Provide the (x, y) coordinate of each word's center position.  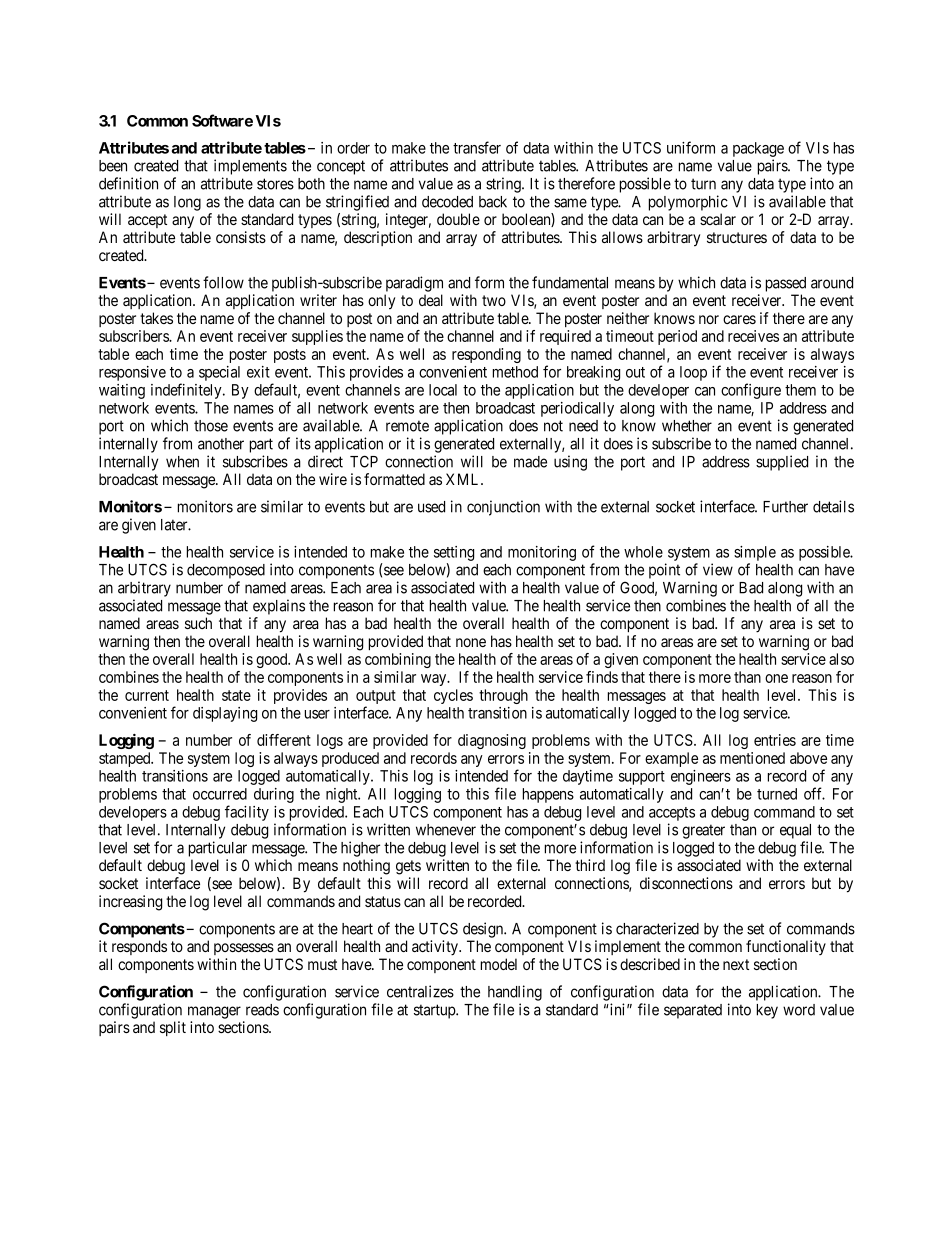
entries (775, 740)
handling (515, 993)
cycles (453, 696)
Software (222, 120)
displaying (225, 714)
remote (407, 426)
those (211, 426)
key (767, 1011)
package (758, 151)
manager (214, 1012)
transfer (477, 147)
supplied (782, 463)
